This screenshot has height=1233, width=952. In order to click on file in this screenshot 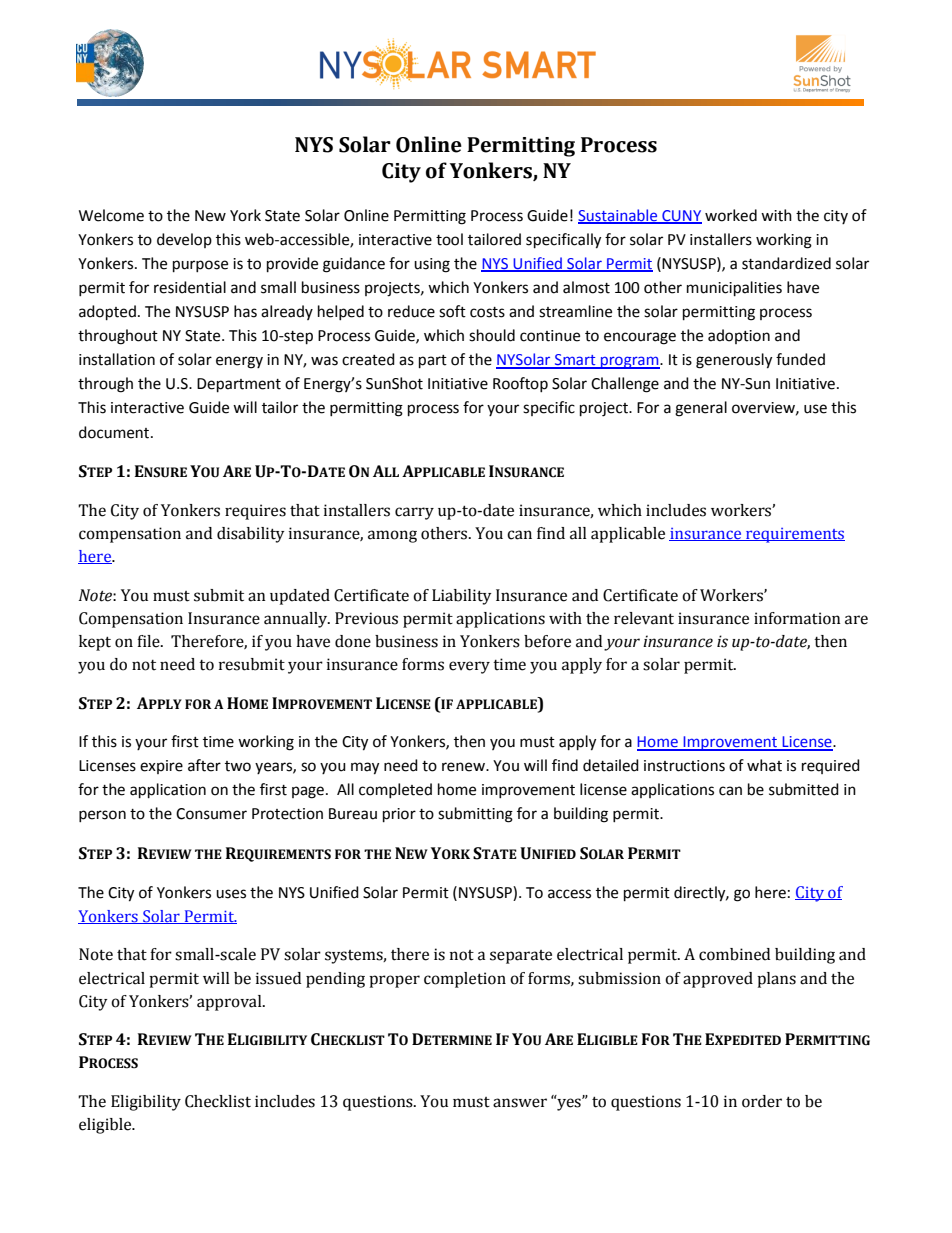, I will do `click(149, 641)`.
